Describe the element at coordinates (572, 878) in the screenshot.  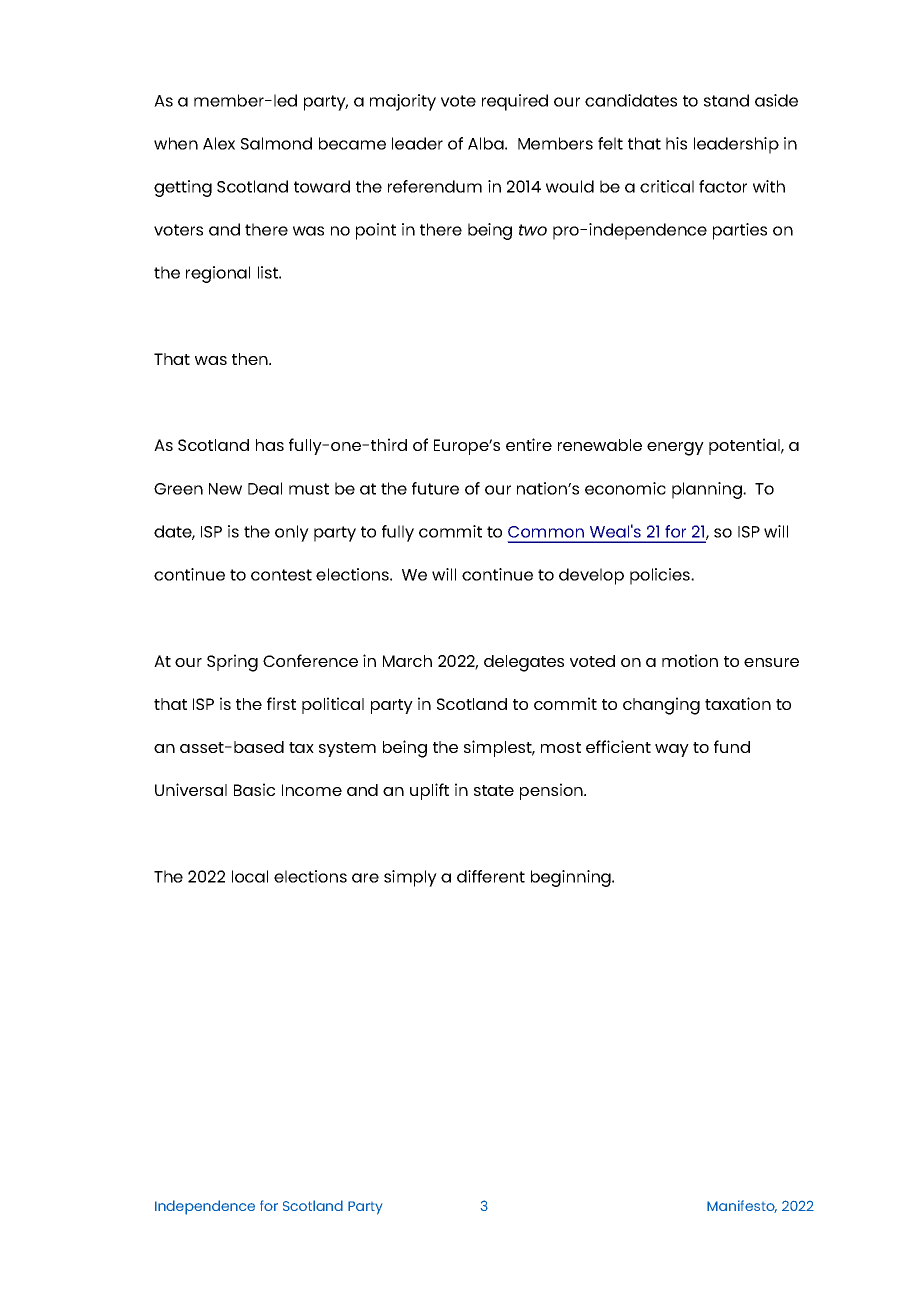
I see `beginning` at that location.
